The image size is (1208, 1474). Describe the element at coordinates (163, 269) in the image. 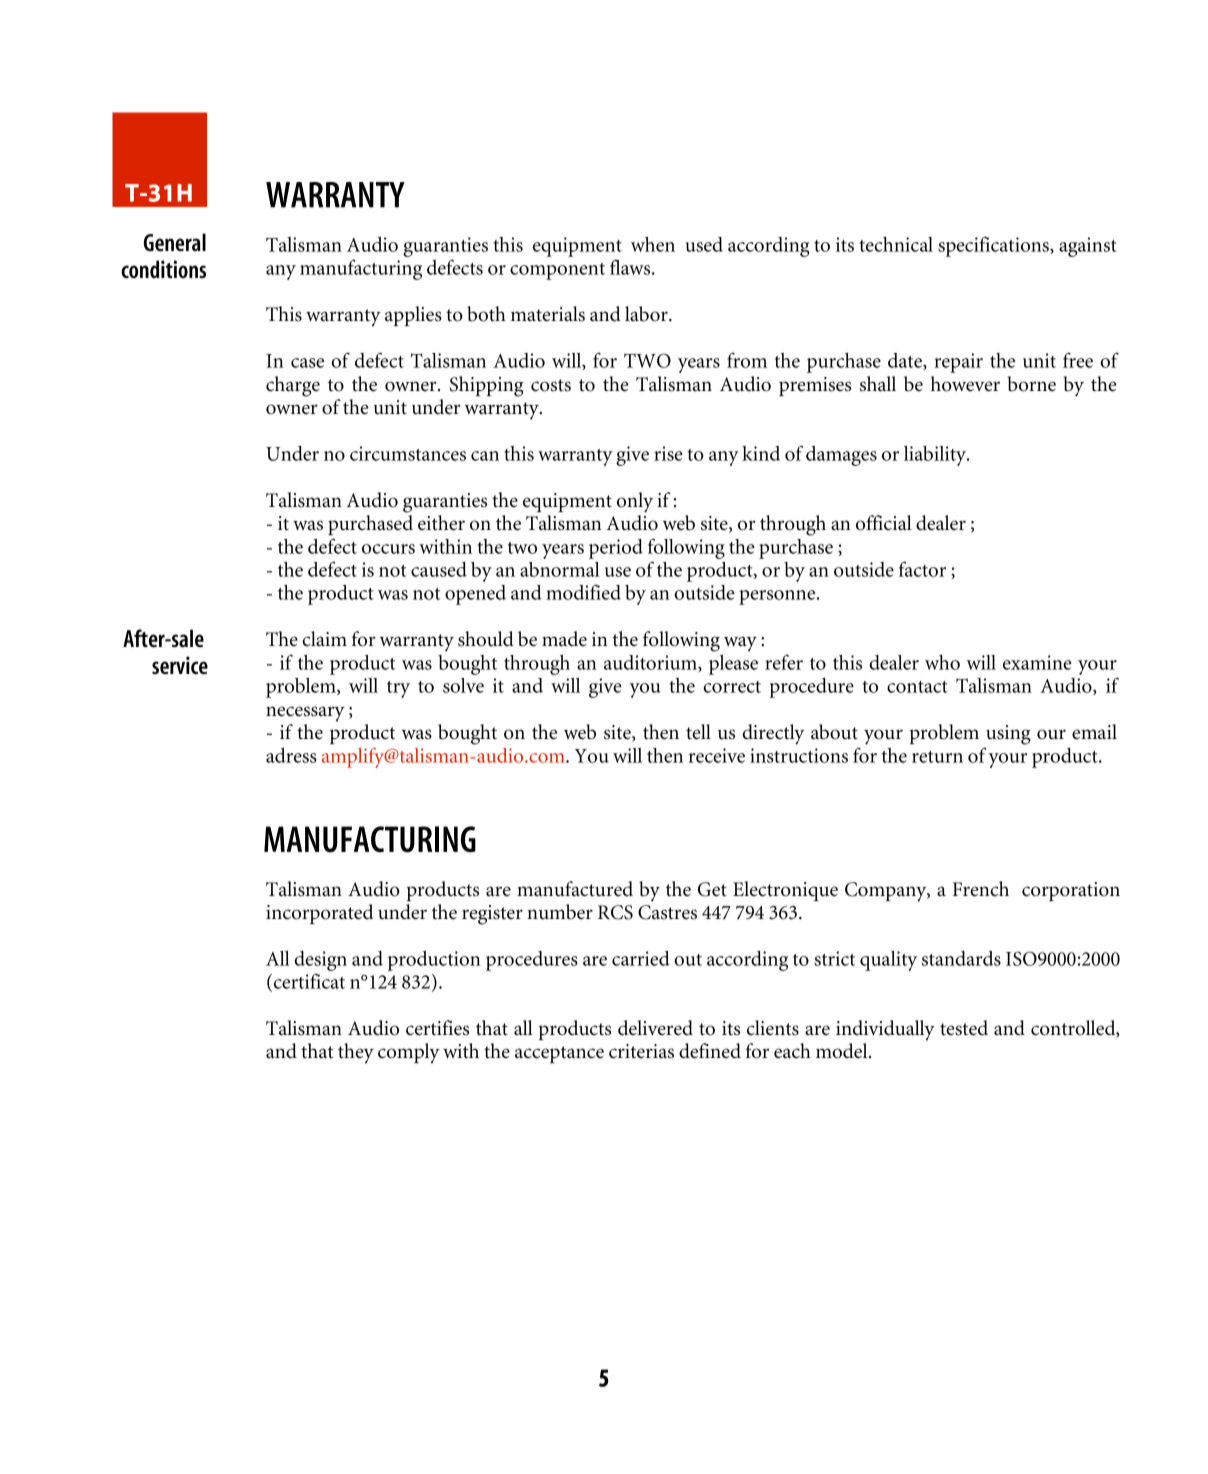

I see `conditions` at that location.
